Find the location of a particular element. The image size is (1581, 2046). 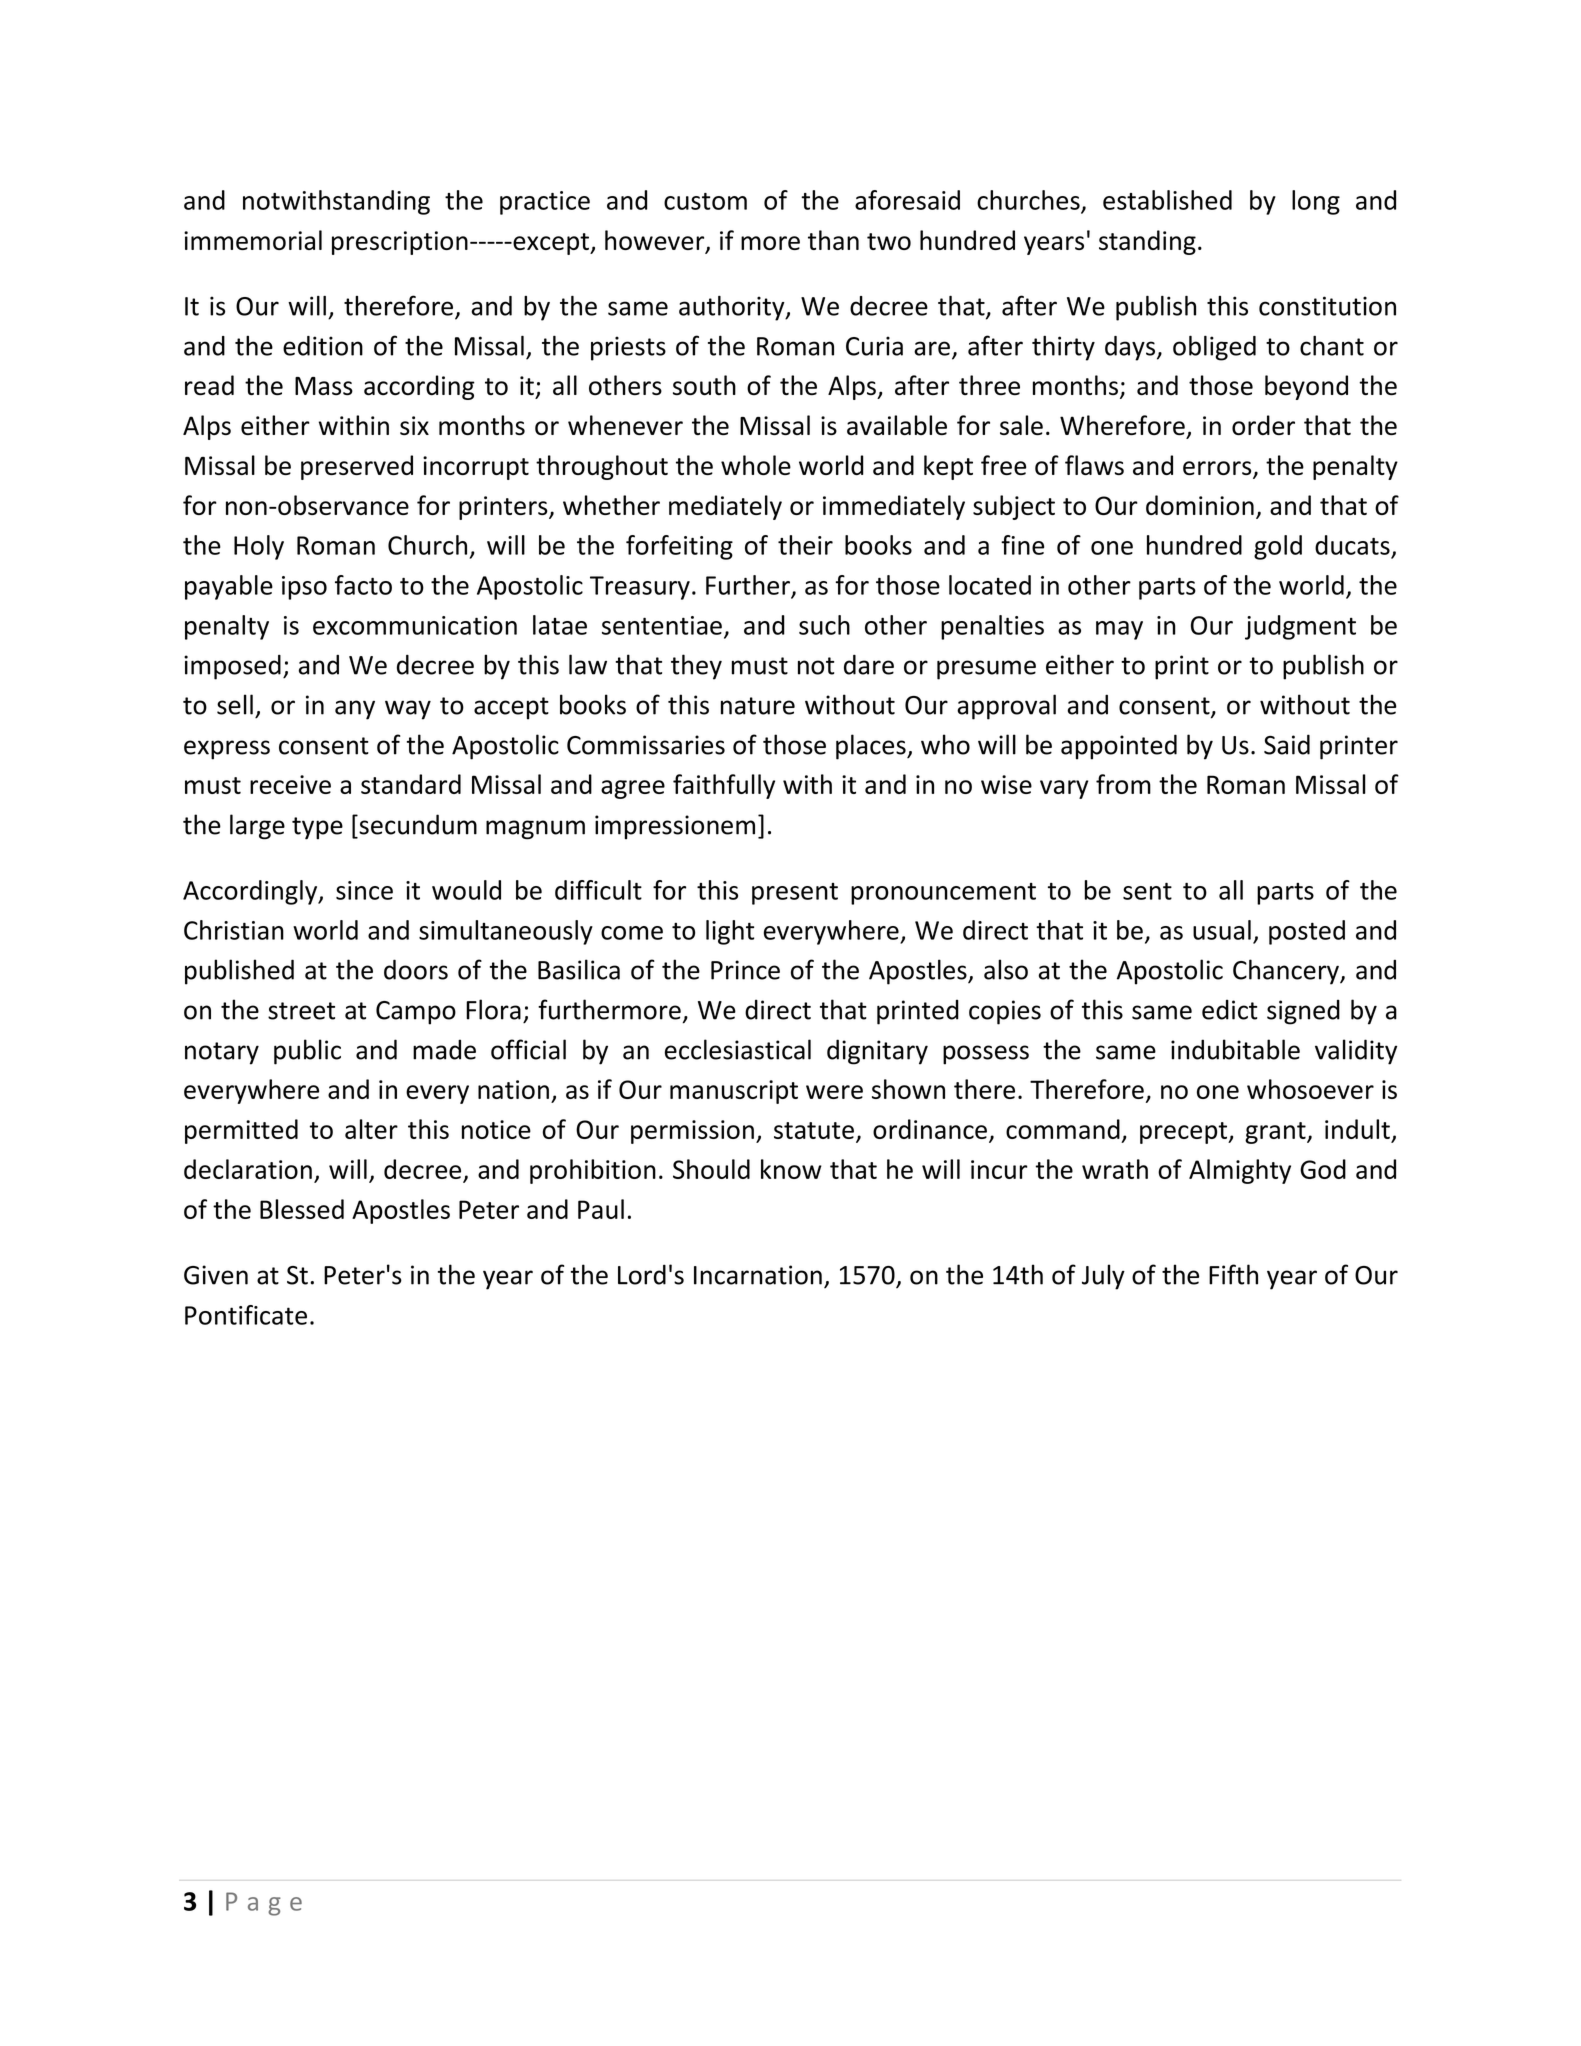

established is located at coordinates (1167, 200).
